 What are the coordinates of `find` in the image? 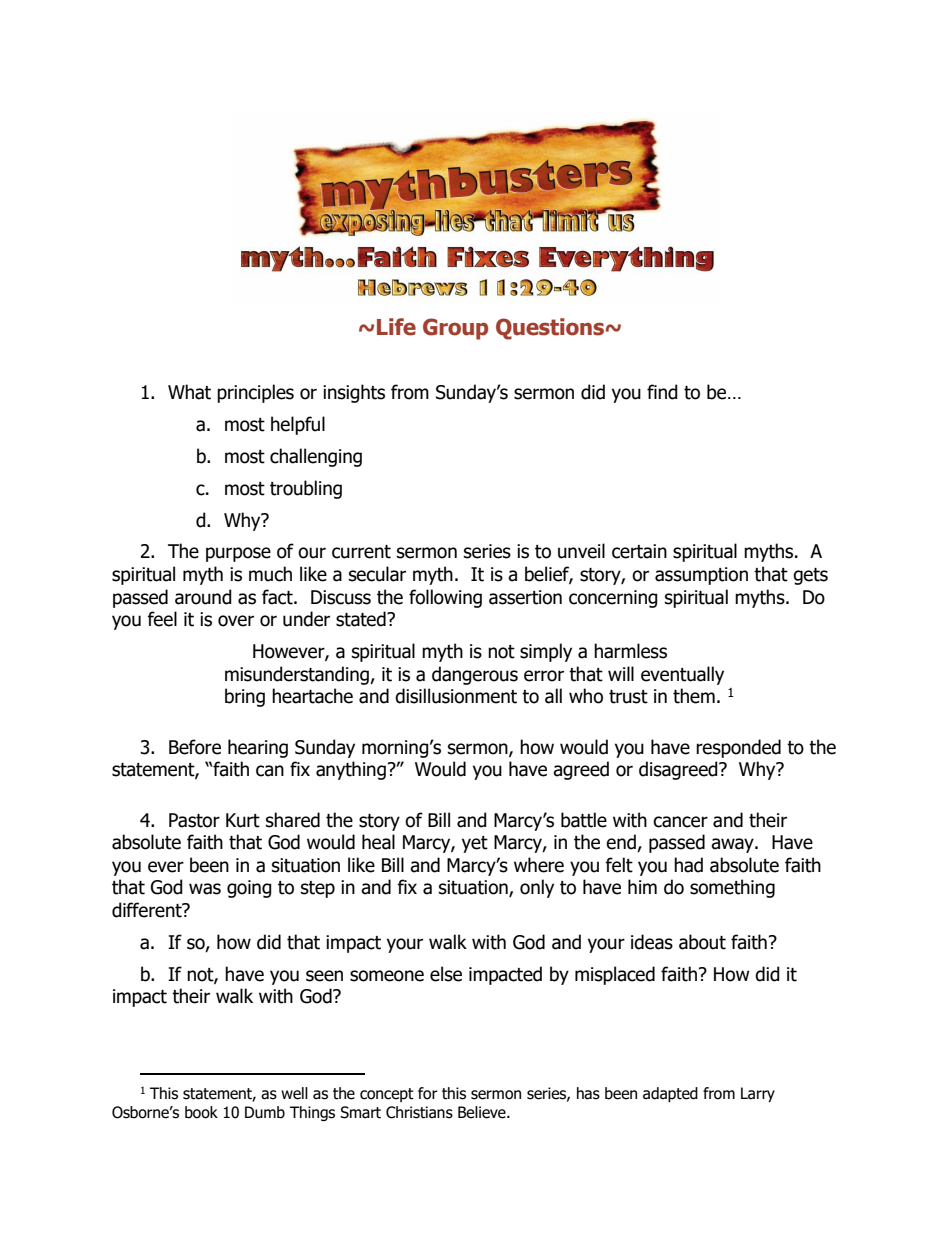 It's located at (662, 392).
